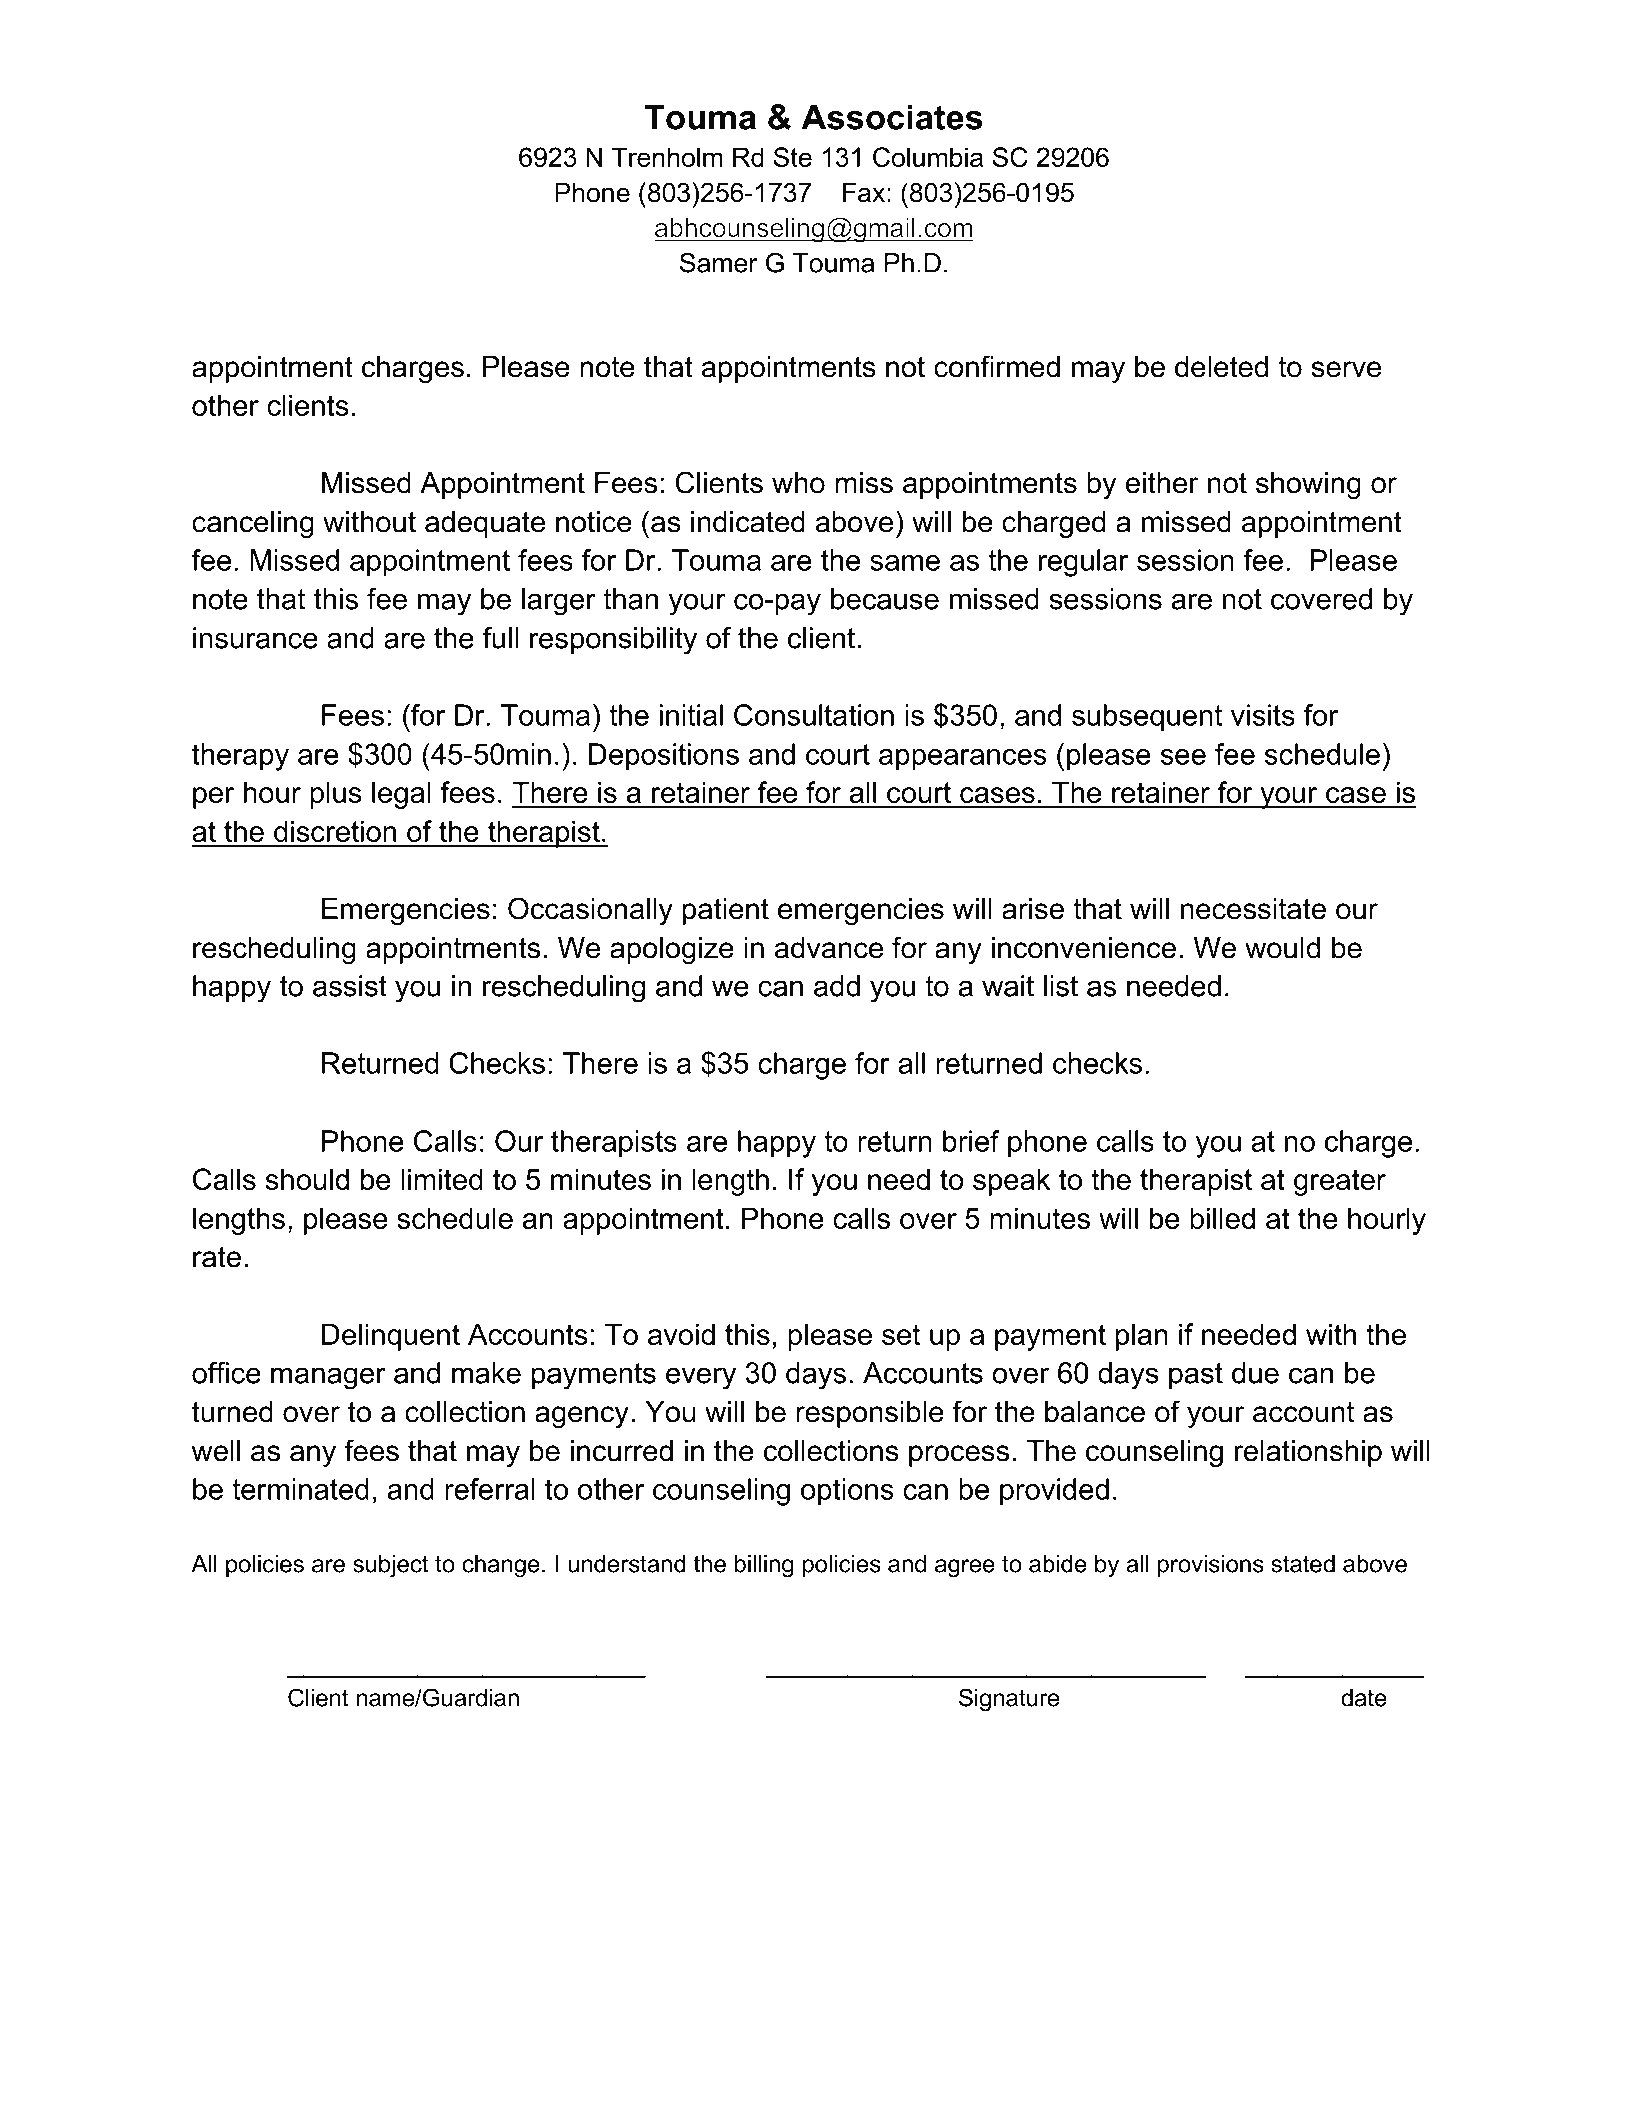  Describe the element at coordinates (1221, 367) in the page. I see `deleted` at that location.
